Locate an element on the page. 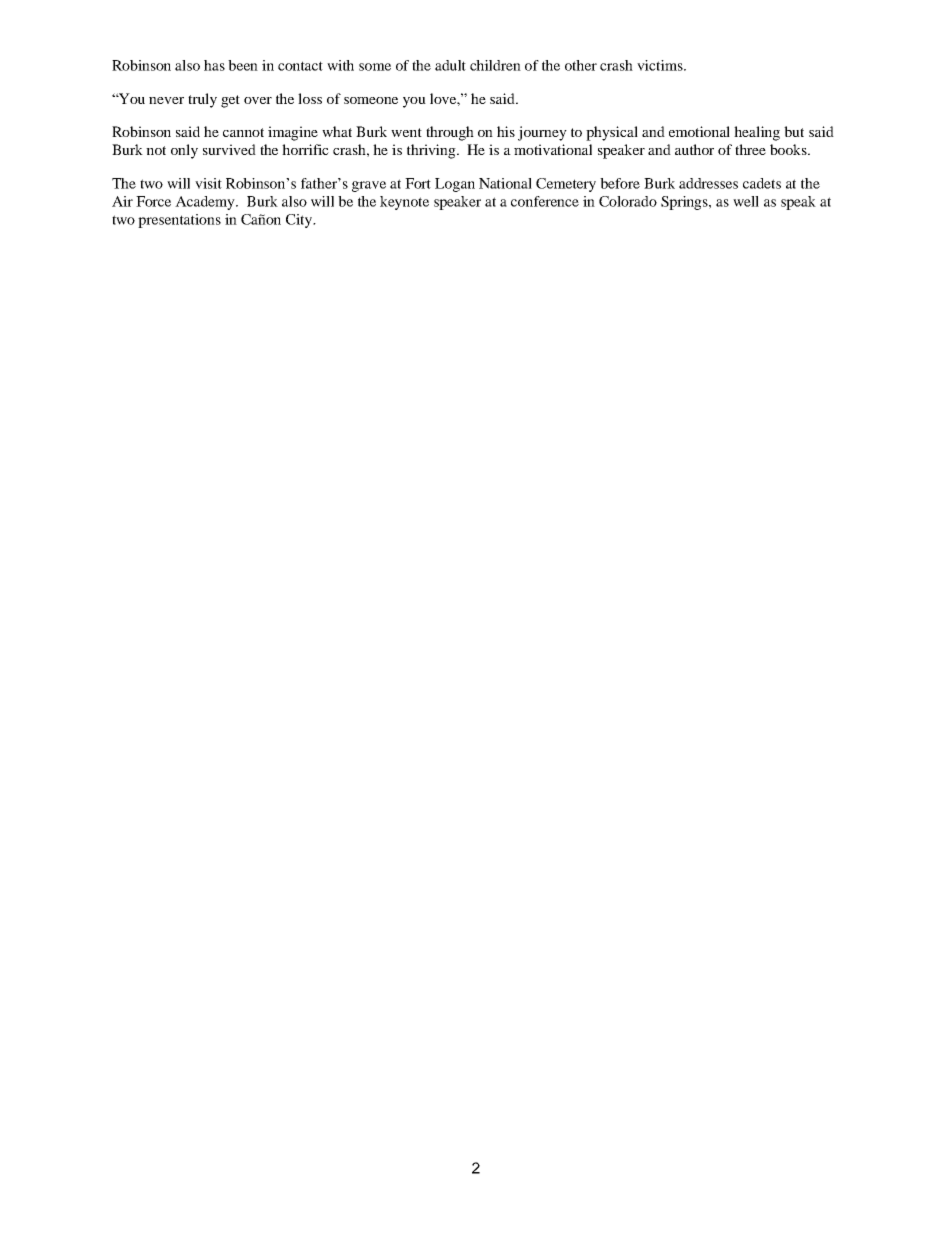 This document has width=952, height=1233. presentations is located at coordinates (179, 221).
